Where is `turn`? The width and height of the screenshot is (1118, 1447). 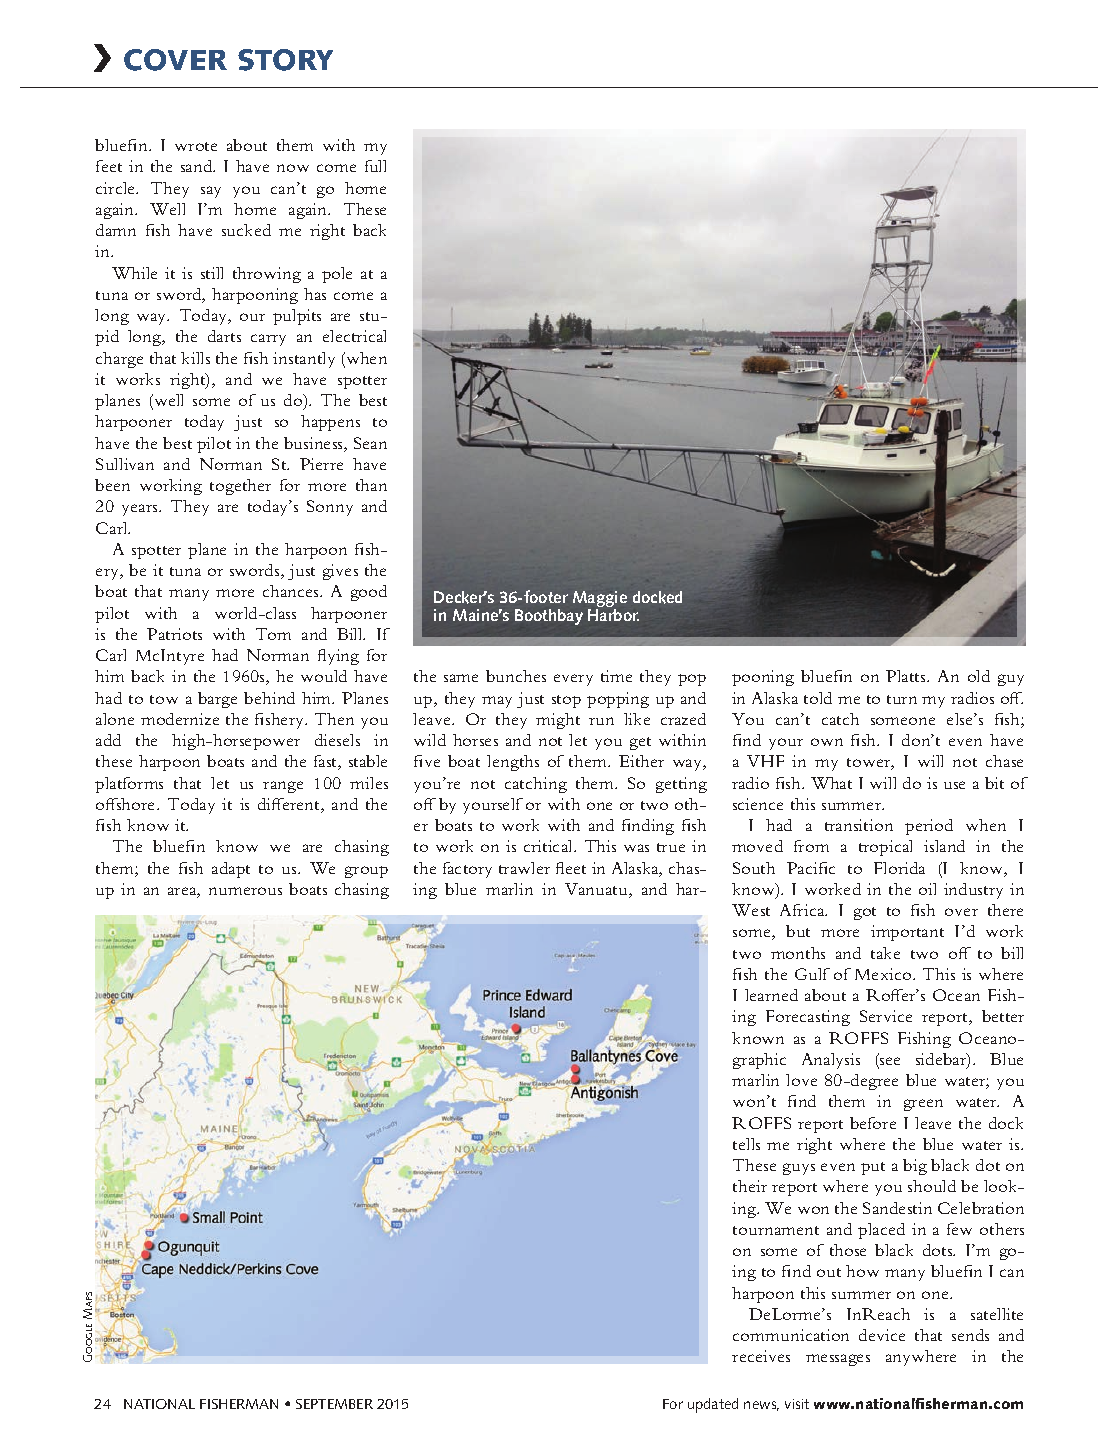
turn is located at coordinates (902, 699).
